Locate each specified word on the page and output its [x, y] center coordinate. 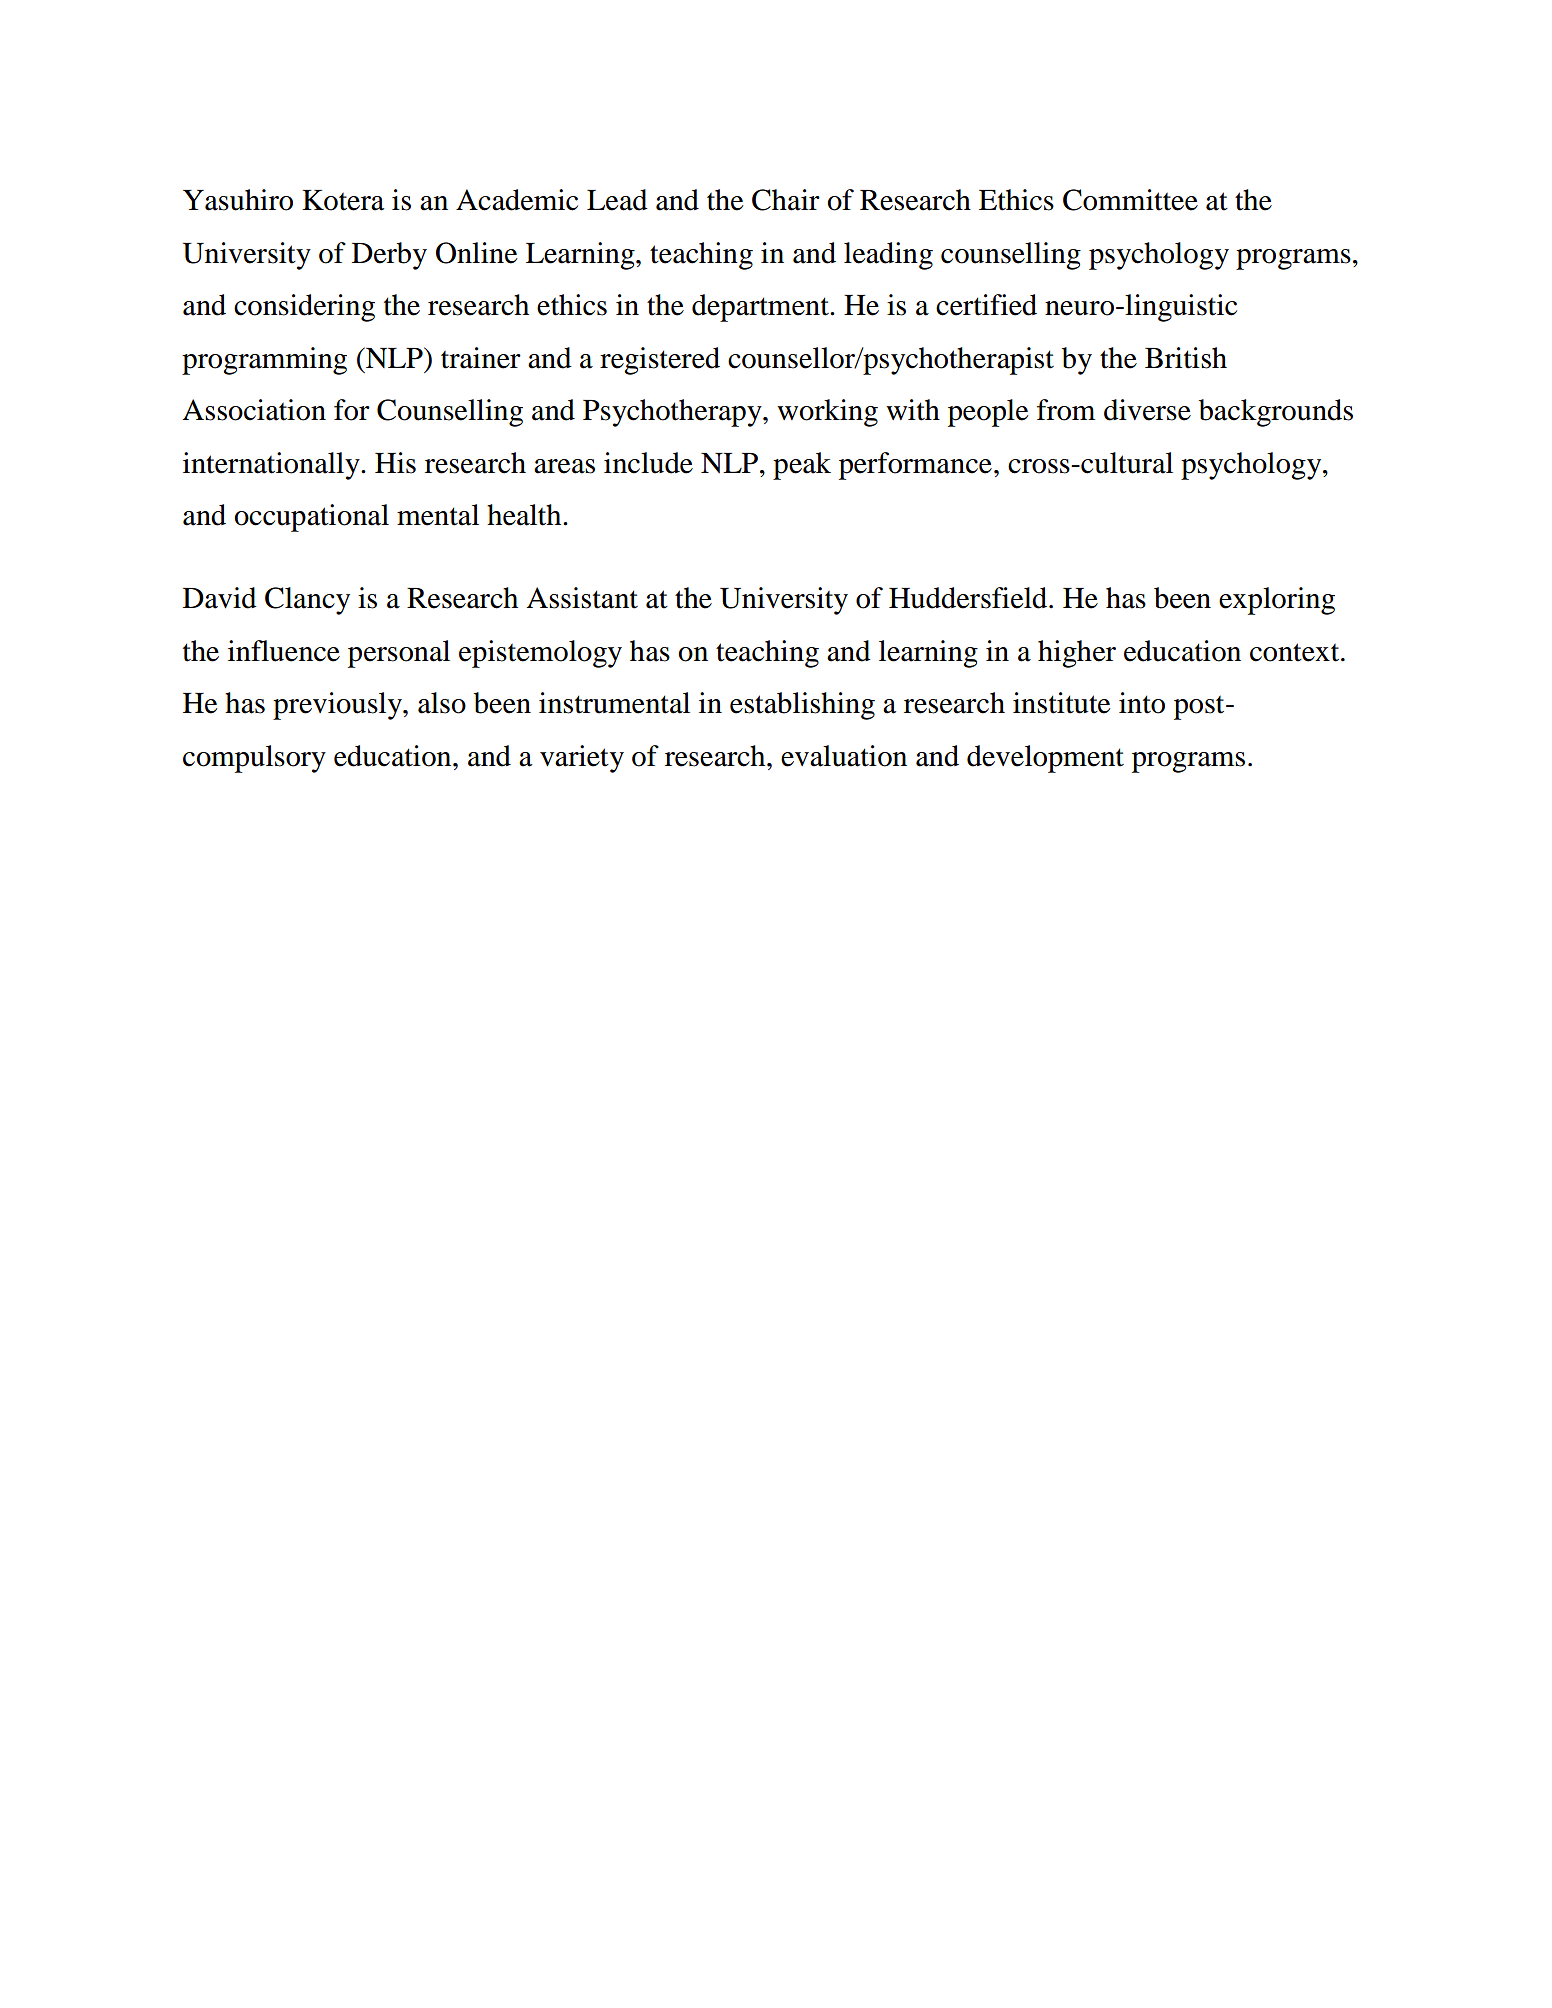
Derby [389, 256]
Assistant [582, 598]
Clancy [307, 601]
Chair [786, 200]
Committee [1130, 200]
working [827, 413]
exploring [1277, 601]
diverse [1147, 410]
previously [338, 706]
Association [254, 410]
